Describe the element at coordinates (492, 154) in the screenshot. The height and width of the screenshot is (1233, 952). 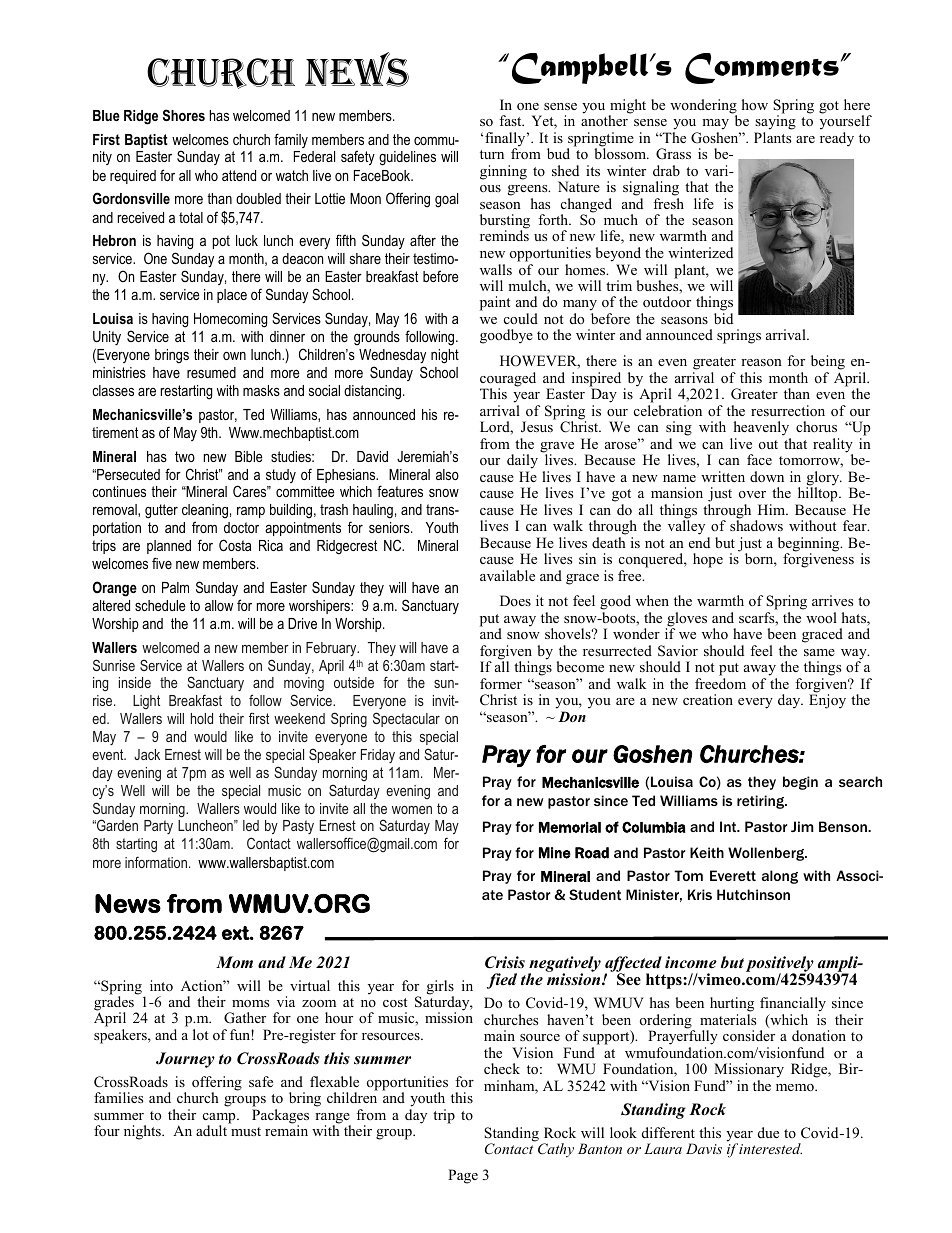
I see `turn` at that location.
